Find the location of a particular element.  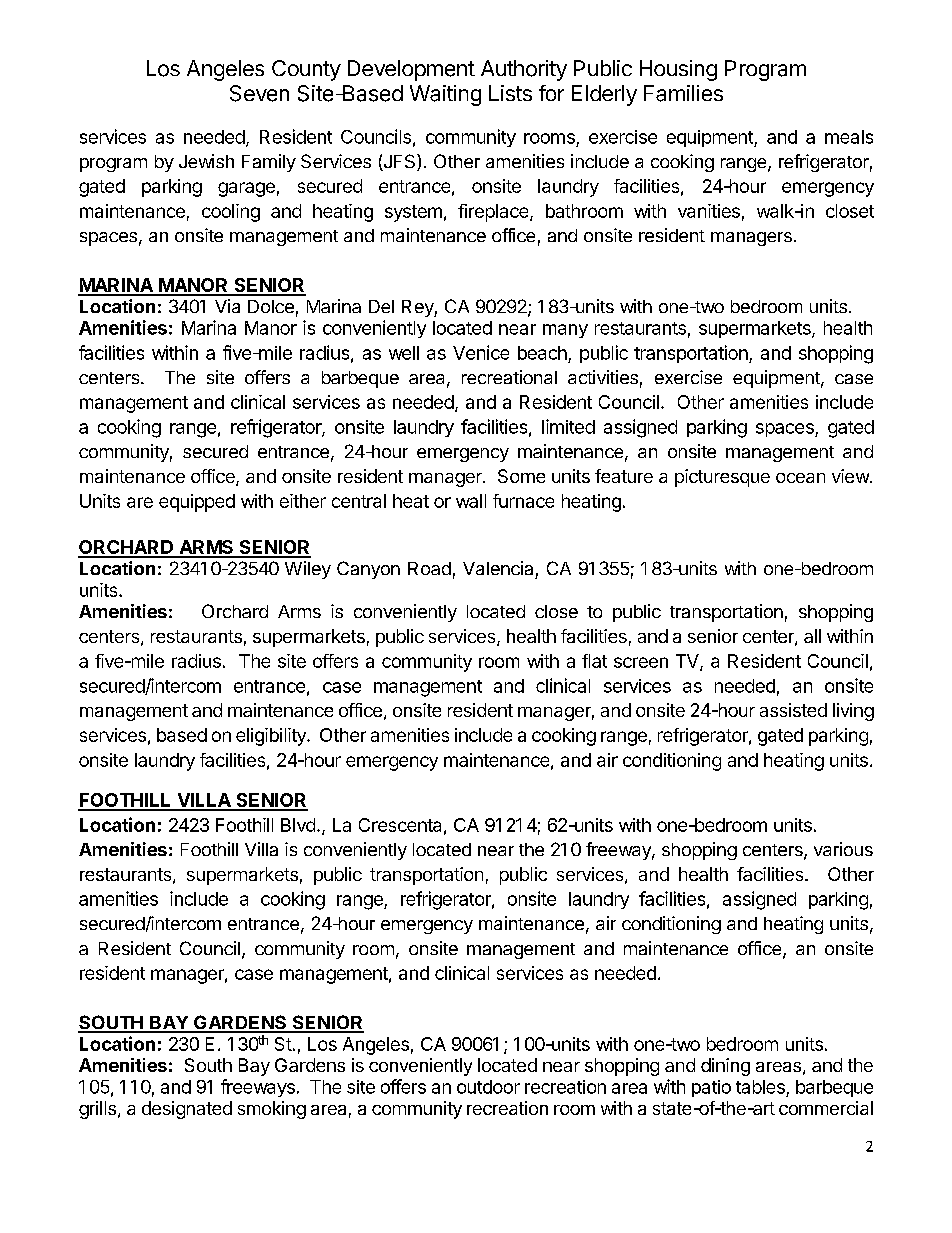

Wiley is located at coordinates (308, 570).
